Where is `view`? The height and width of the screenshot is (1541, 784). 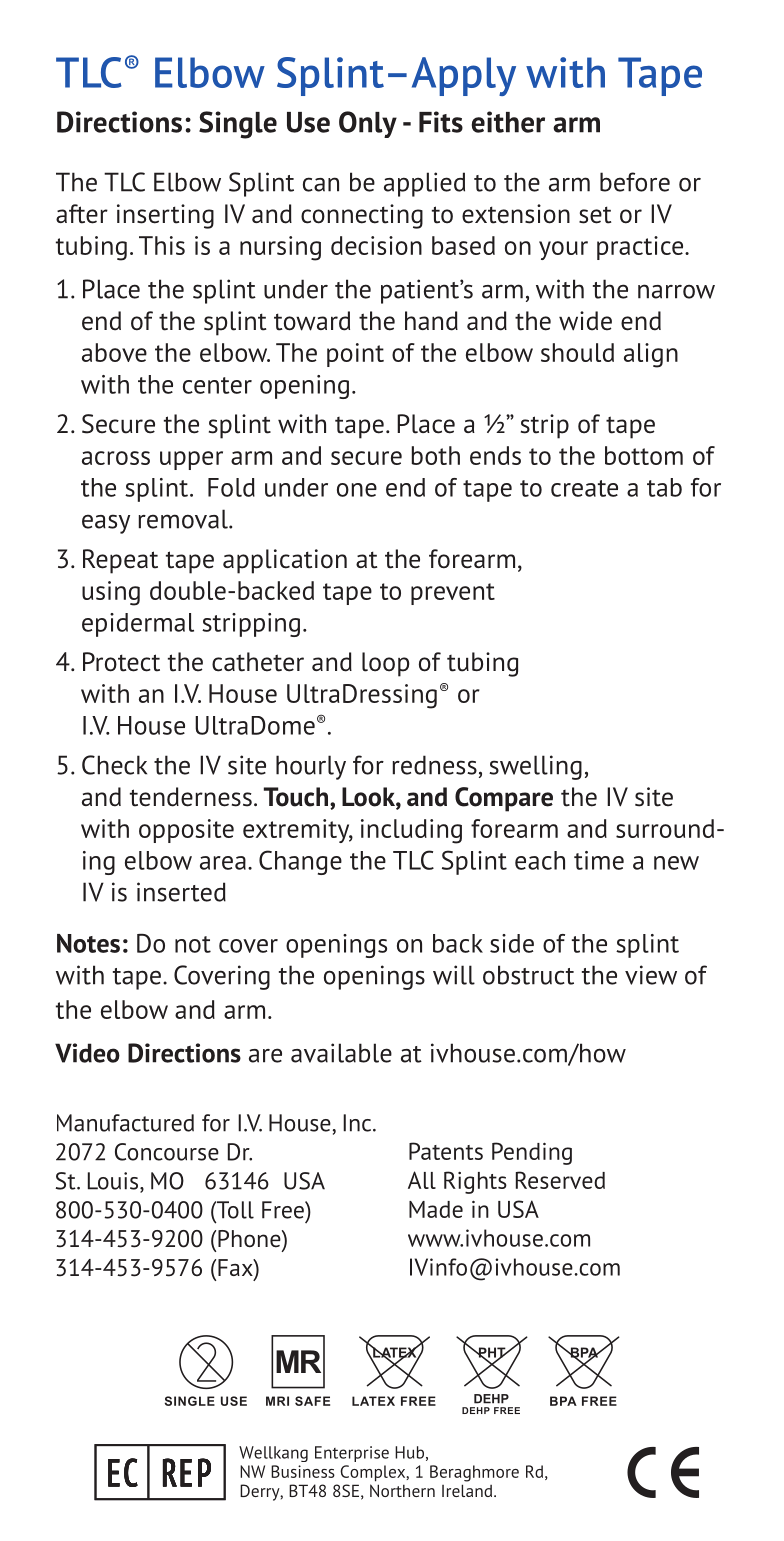 view is located at coordinates (651, 975).
